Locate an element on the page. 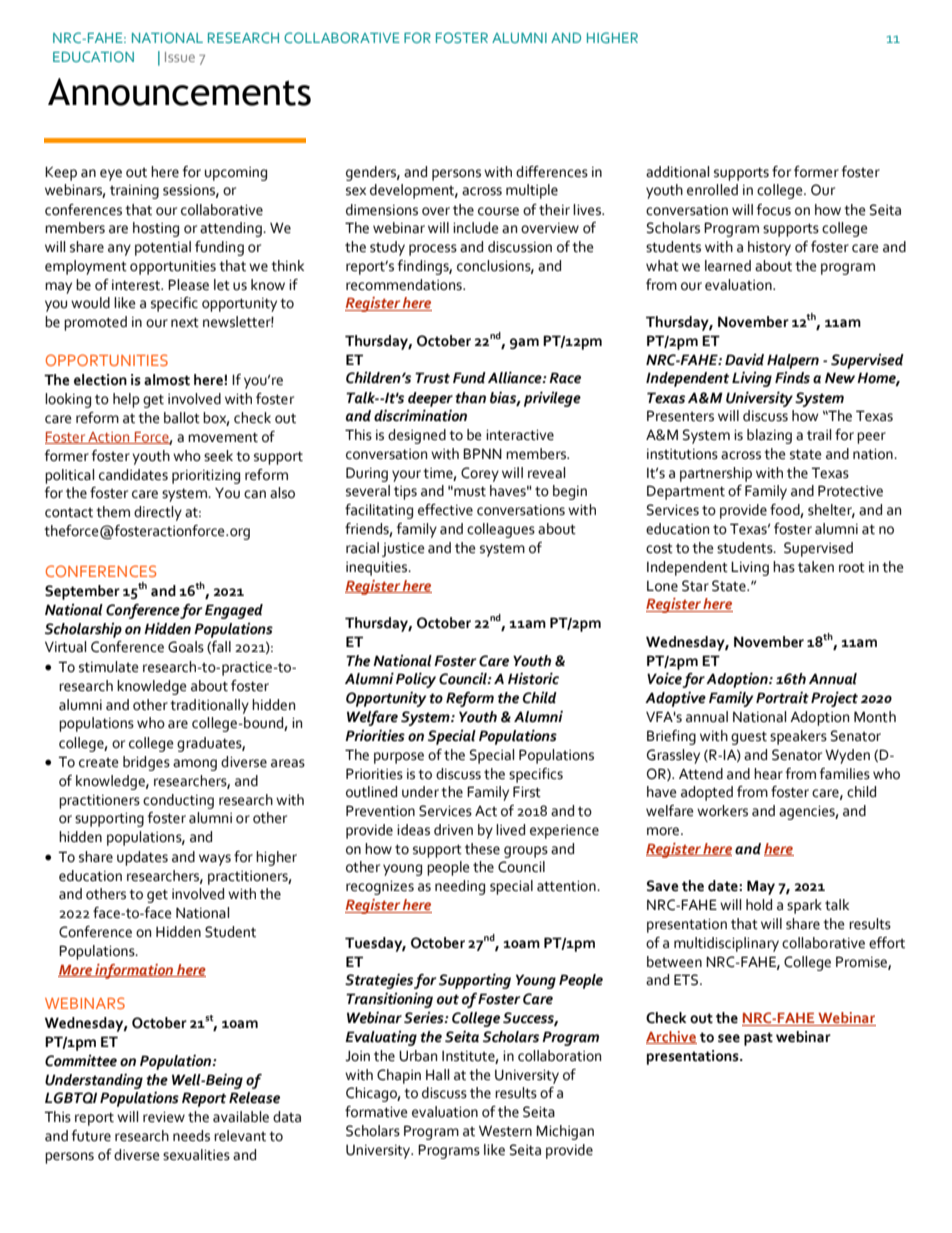  interactive is located at coordinates (520, 435).
